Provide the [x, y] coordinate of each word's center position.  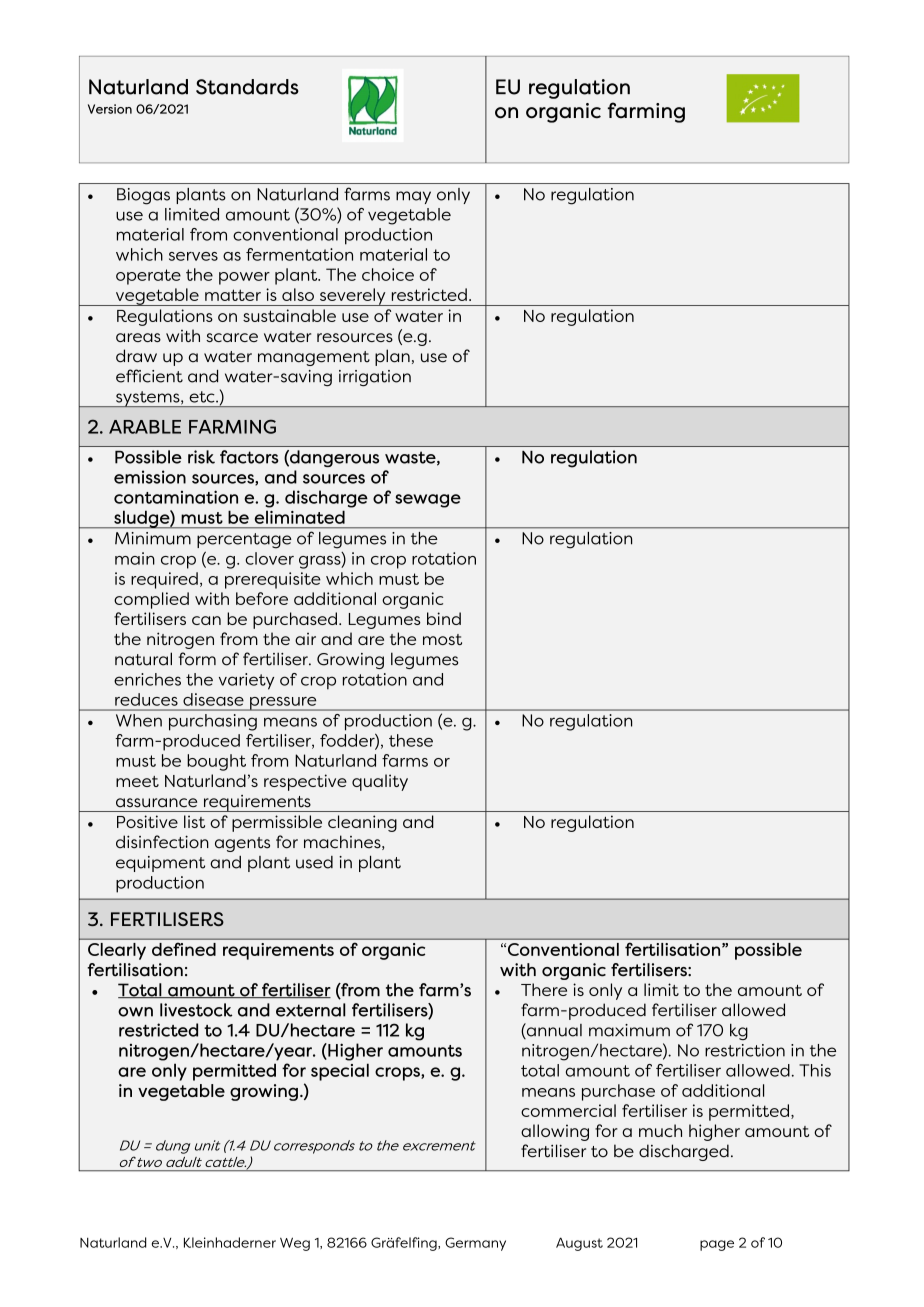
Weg [295, 1244]
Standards [247, 87]
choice [388, 274]
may [413, 197]
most [442, 639]
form [197, 659]
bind [444, 618]
